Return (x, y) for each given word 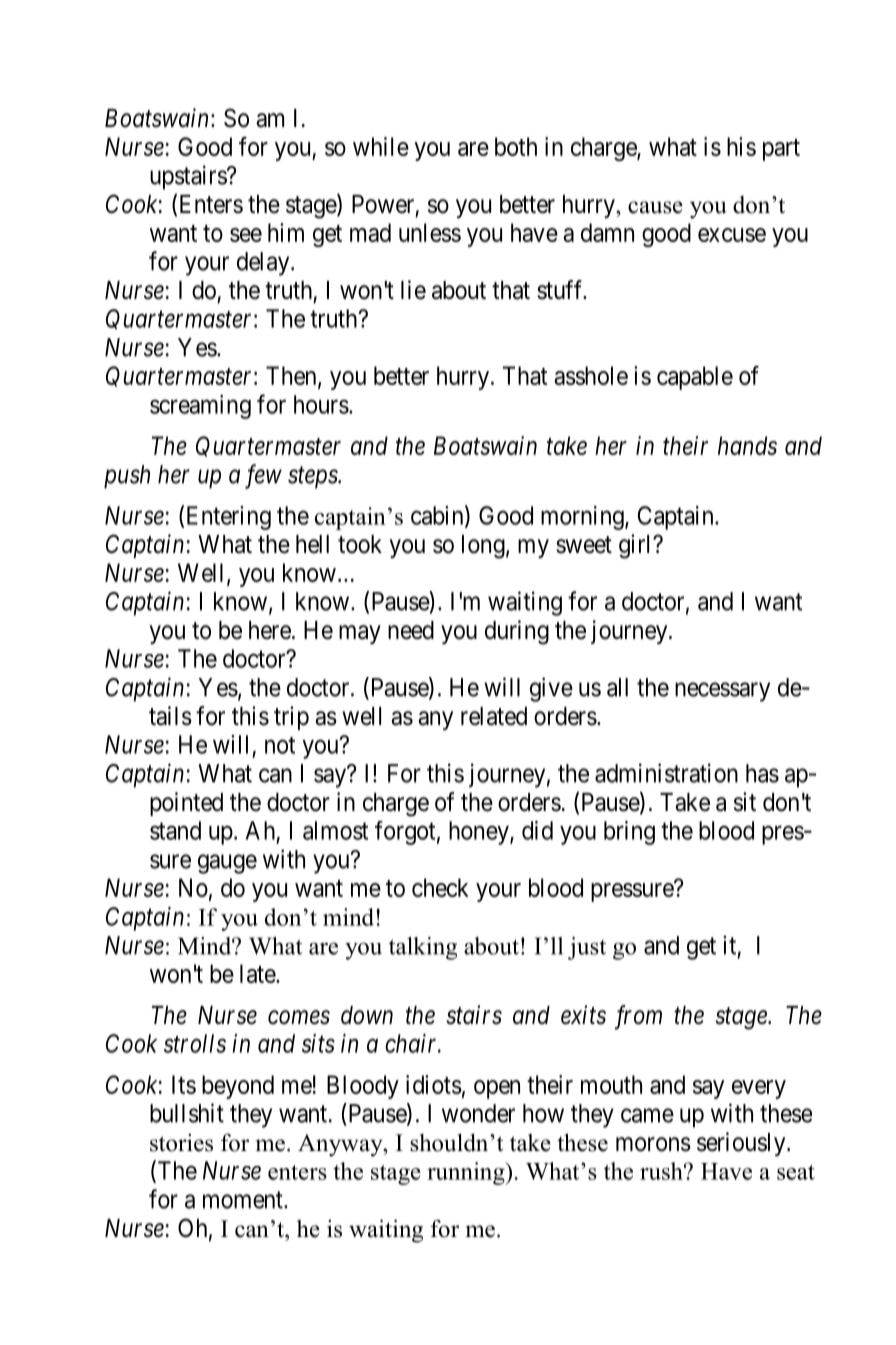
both (516, 146)
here (270, 630)
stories (181, 1142)
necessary (722, 692)
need (411, 630)
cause (655, 207)
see (246, 235)
